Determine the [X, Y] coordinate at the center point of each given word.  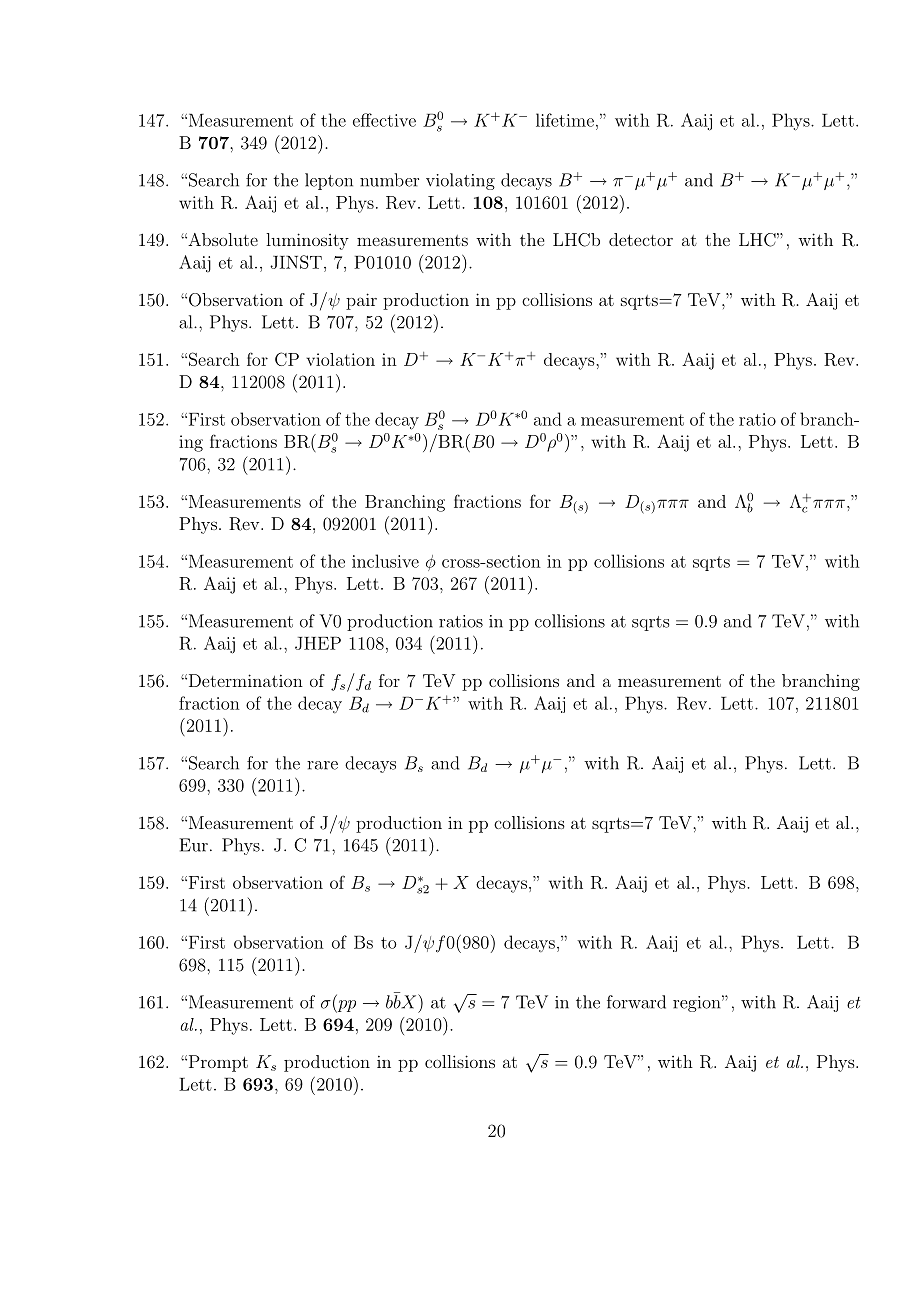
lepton [329, 181]
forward [636, 1002]
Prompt [217, 1063]
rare [322, 765]
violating [460, 181]
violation [340, 359]
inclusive [385, 561]
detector [641, 239]
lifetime [565, 120]
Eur [193, 845]
